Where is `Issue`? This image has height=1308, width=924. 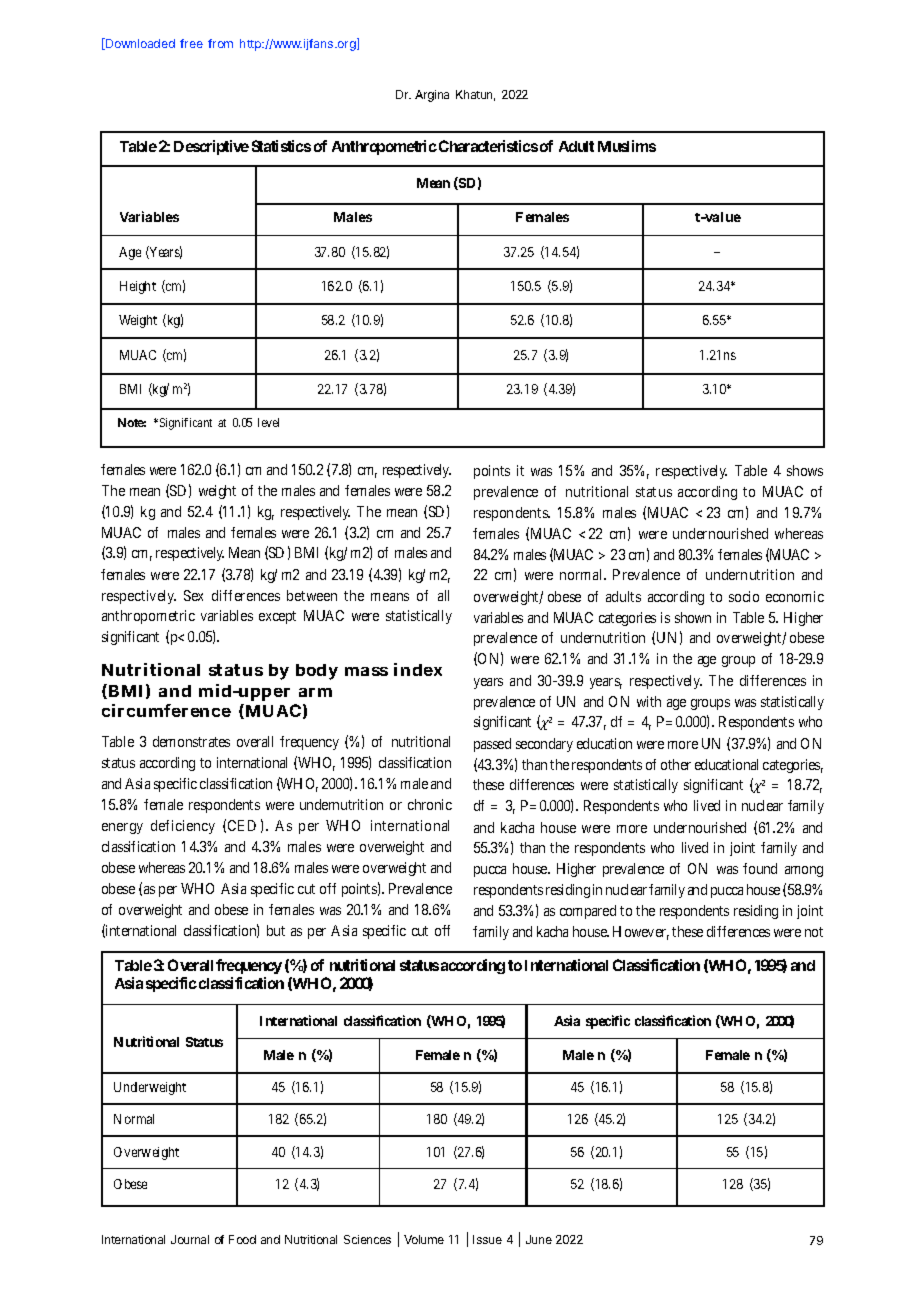
Issue is located at coordinates (487, 1239).
